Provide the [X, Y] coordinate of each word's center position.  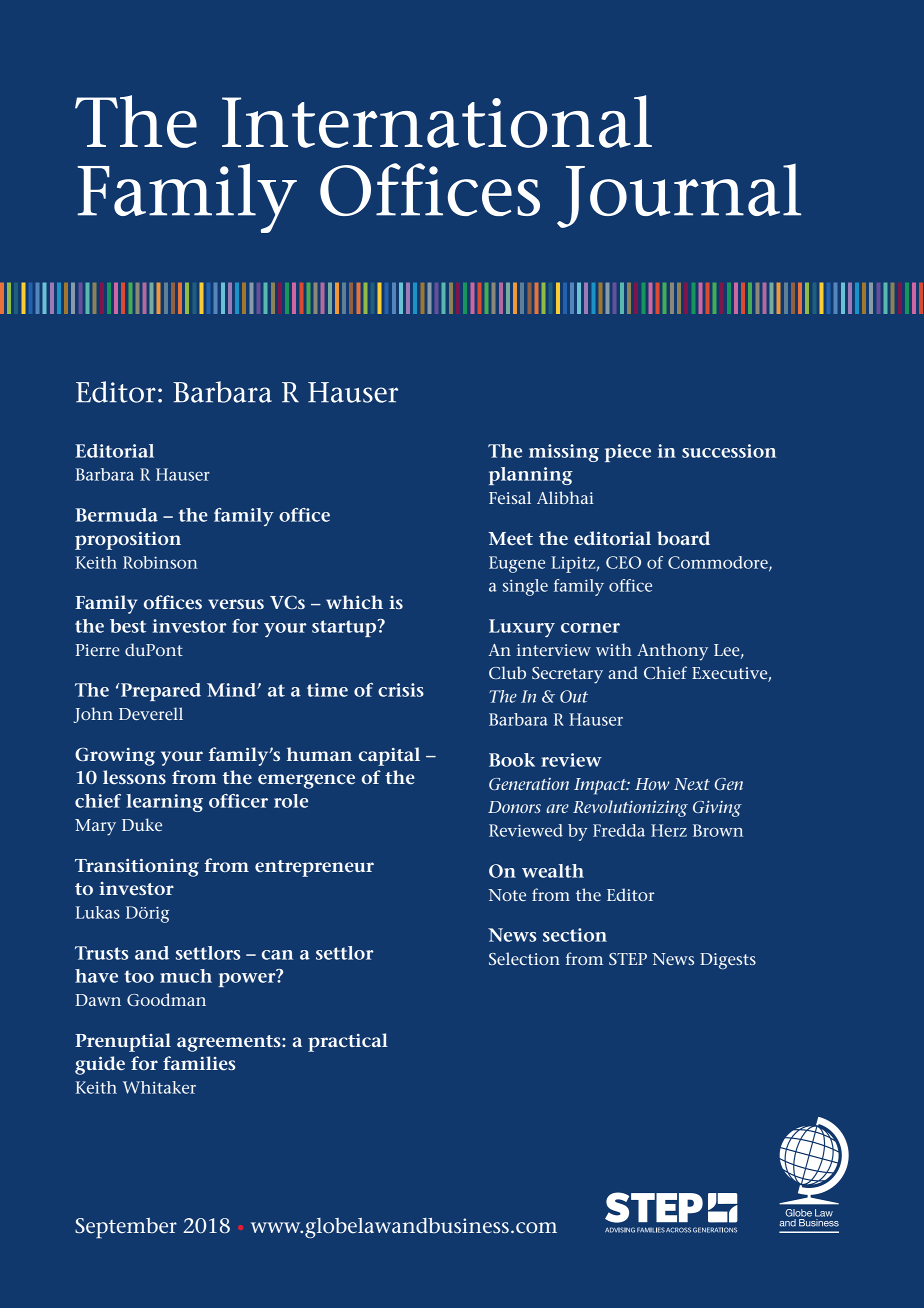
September [126, 1228]
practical [348, 1042]
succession [729, 451]
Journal [679, 195]
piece [628, 453]
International [437, 121]
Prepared [161, 692]
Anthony [672, 652]
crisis [401, 690]
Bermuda [116, 515]
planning [531, 476]
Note [507, 895]
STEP [628, 959]
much [186, 976]
